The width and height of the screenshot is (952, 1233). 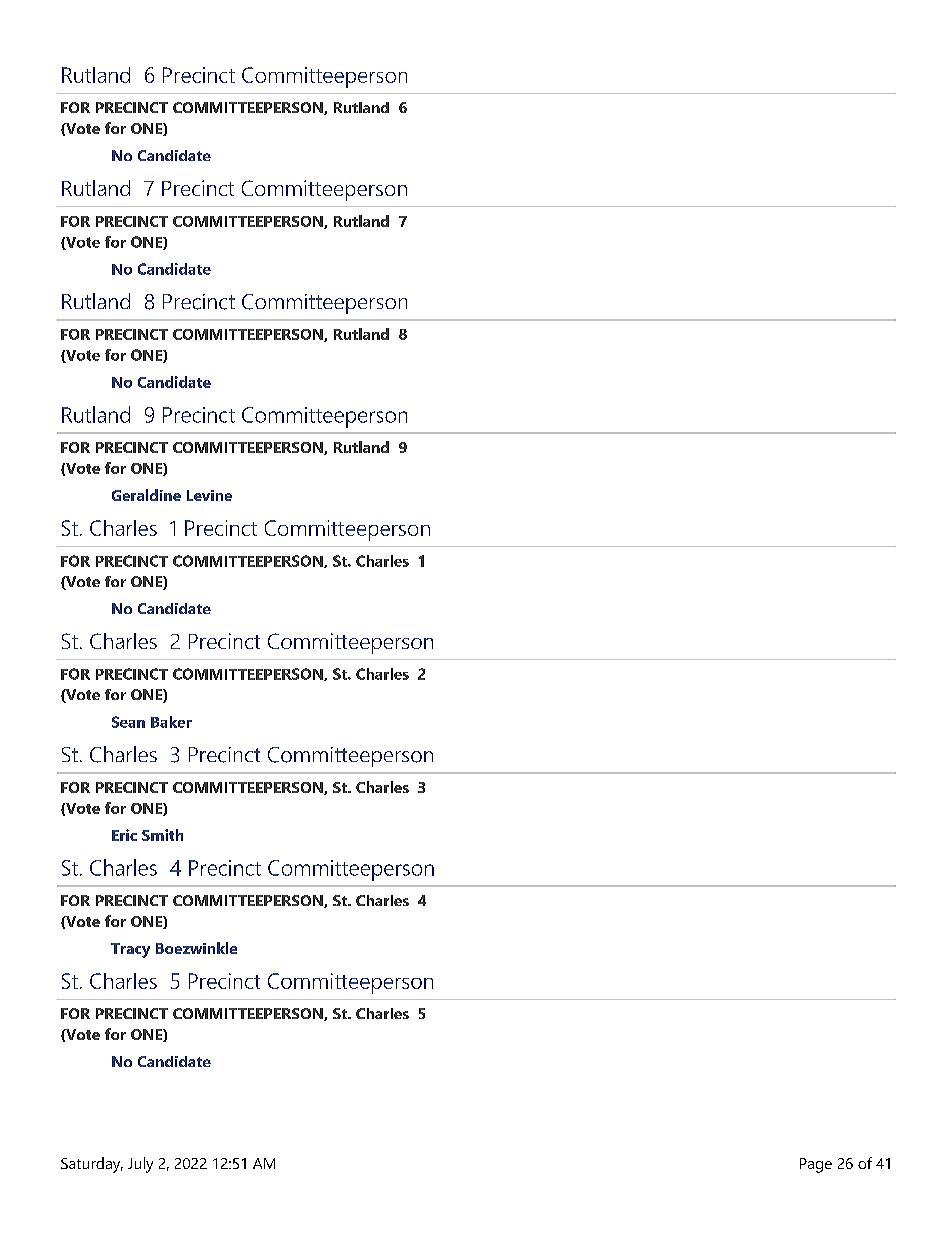 I want to click on Tracy, so click(x=130, y=950).
